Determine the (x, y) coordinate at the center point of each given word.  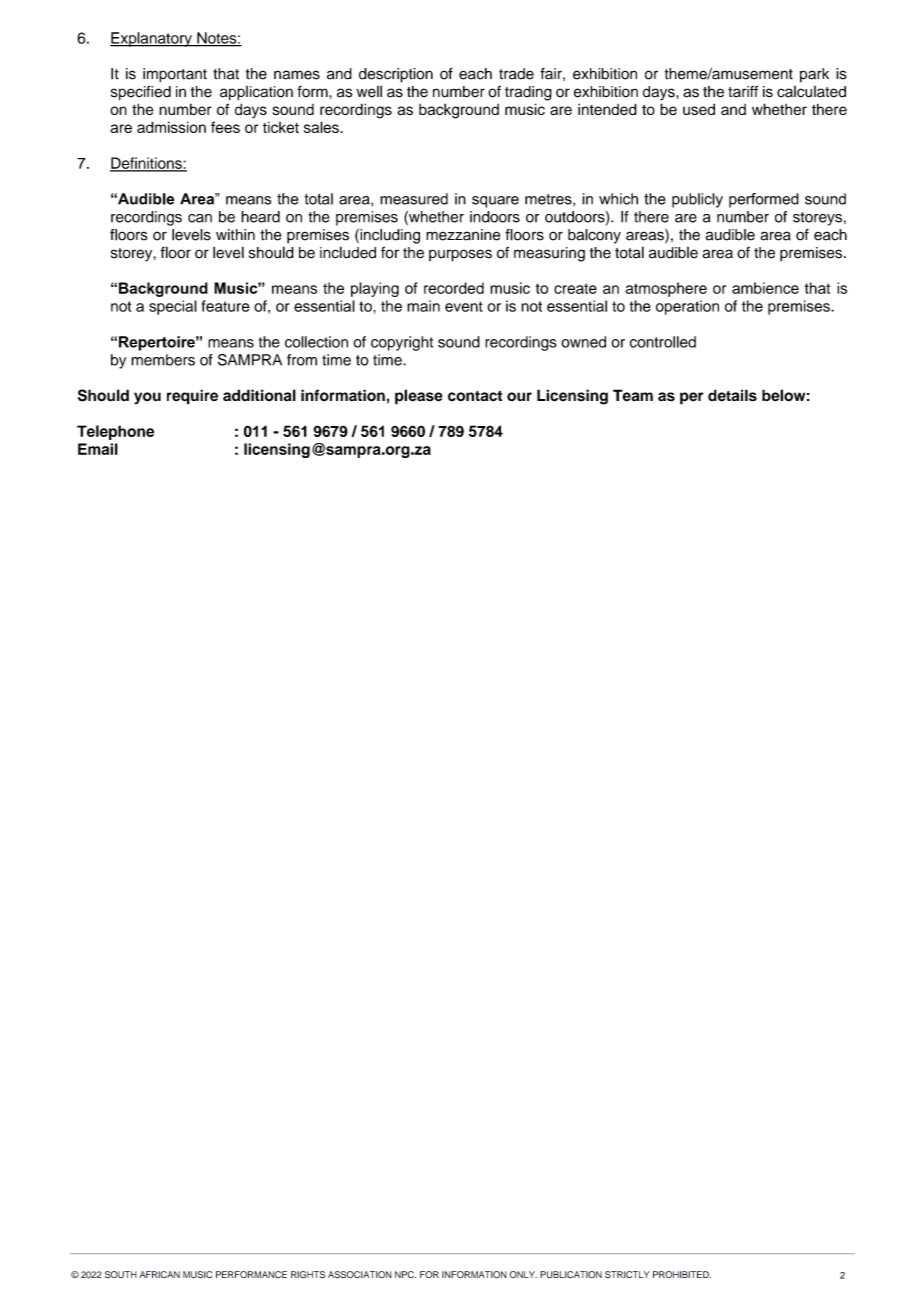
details (732, 395)
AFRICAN (160, 1274)
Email (98, 449)
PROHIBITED (682, 1274)
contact (475, 396)
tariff (743, 91)
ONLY (523, 1274)
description (396, 75)
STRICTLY (627, 1275)
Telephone (115, 432)
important (175, 75)
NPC (405, 1274)
